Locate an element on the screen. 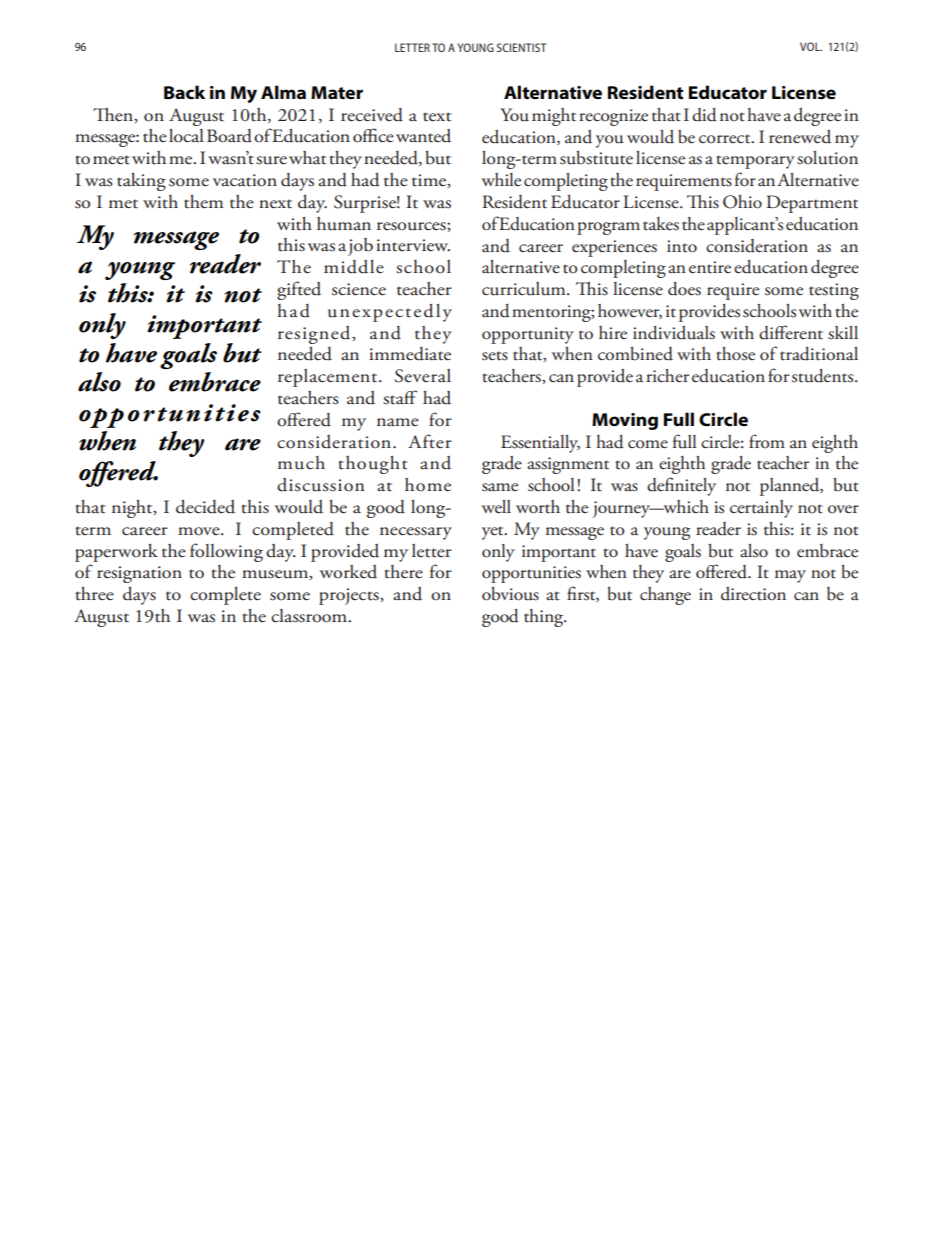  Back is located at coordinates (184, 92).
